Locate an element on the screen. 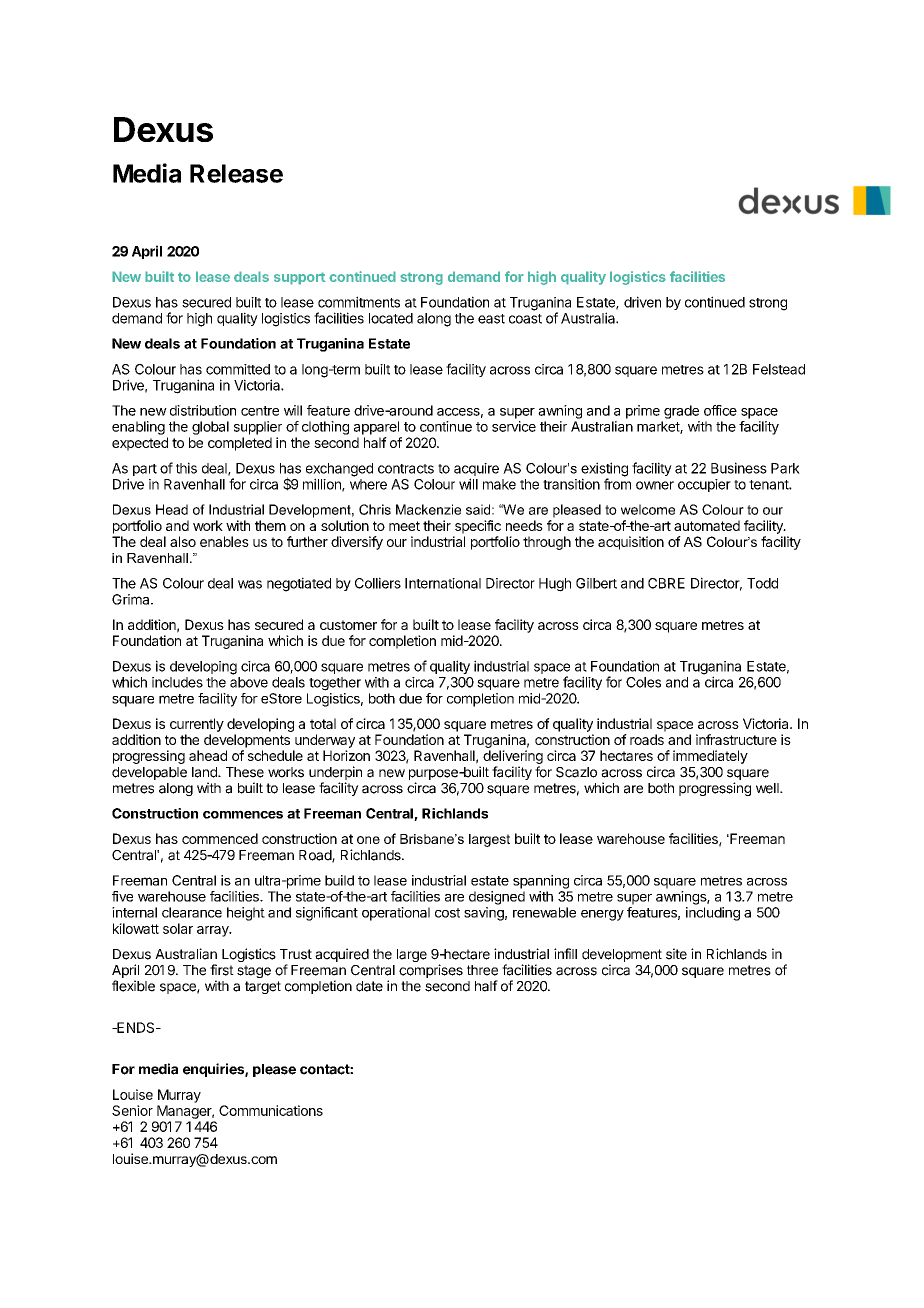  support is located at coordinates (300, 278).
